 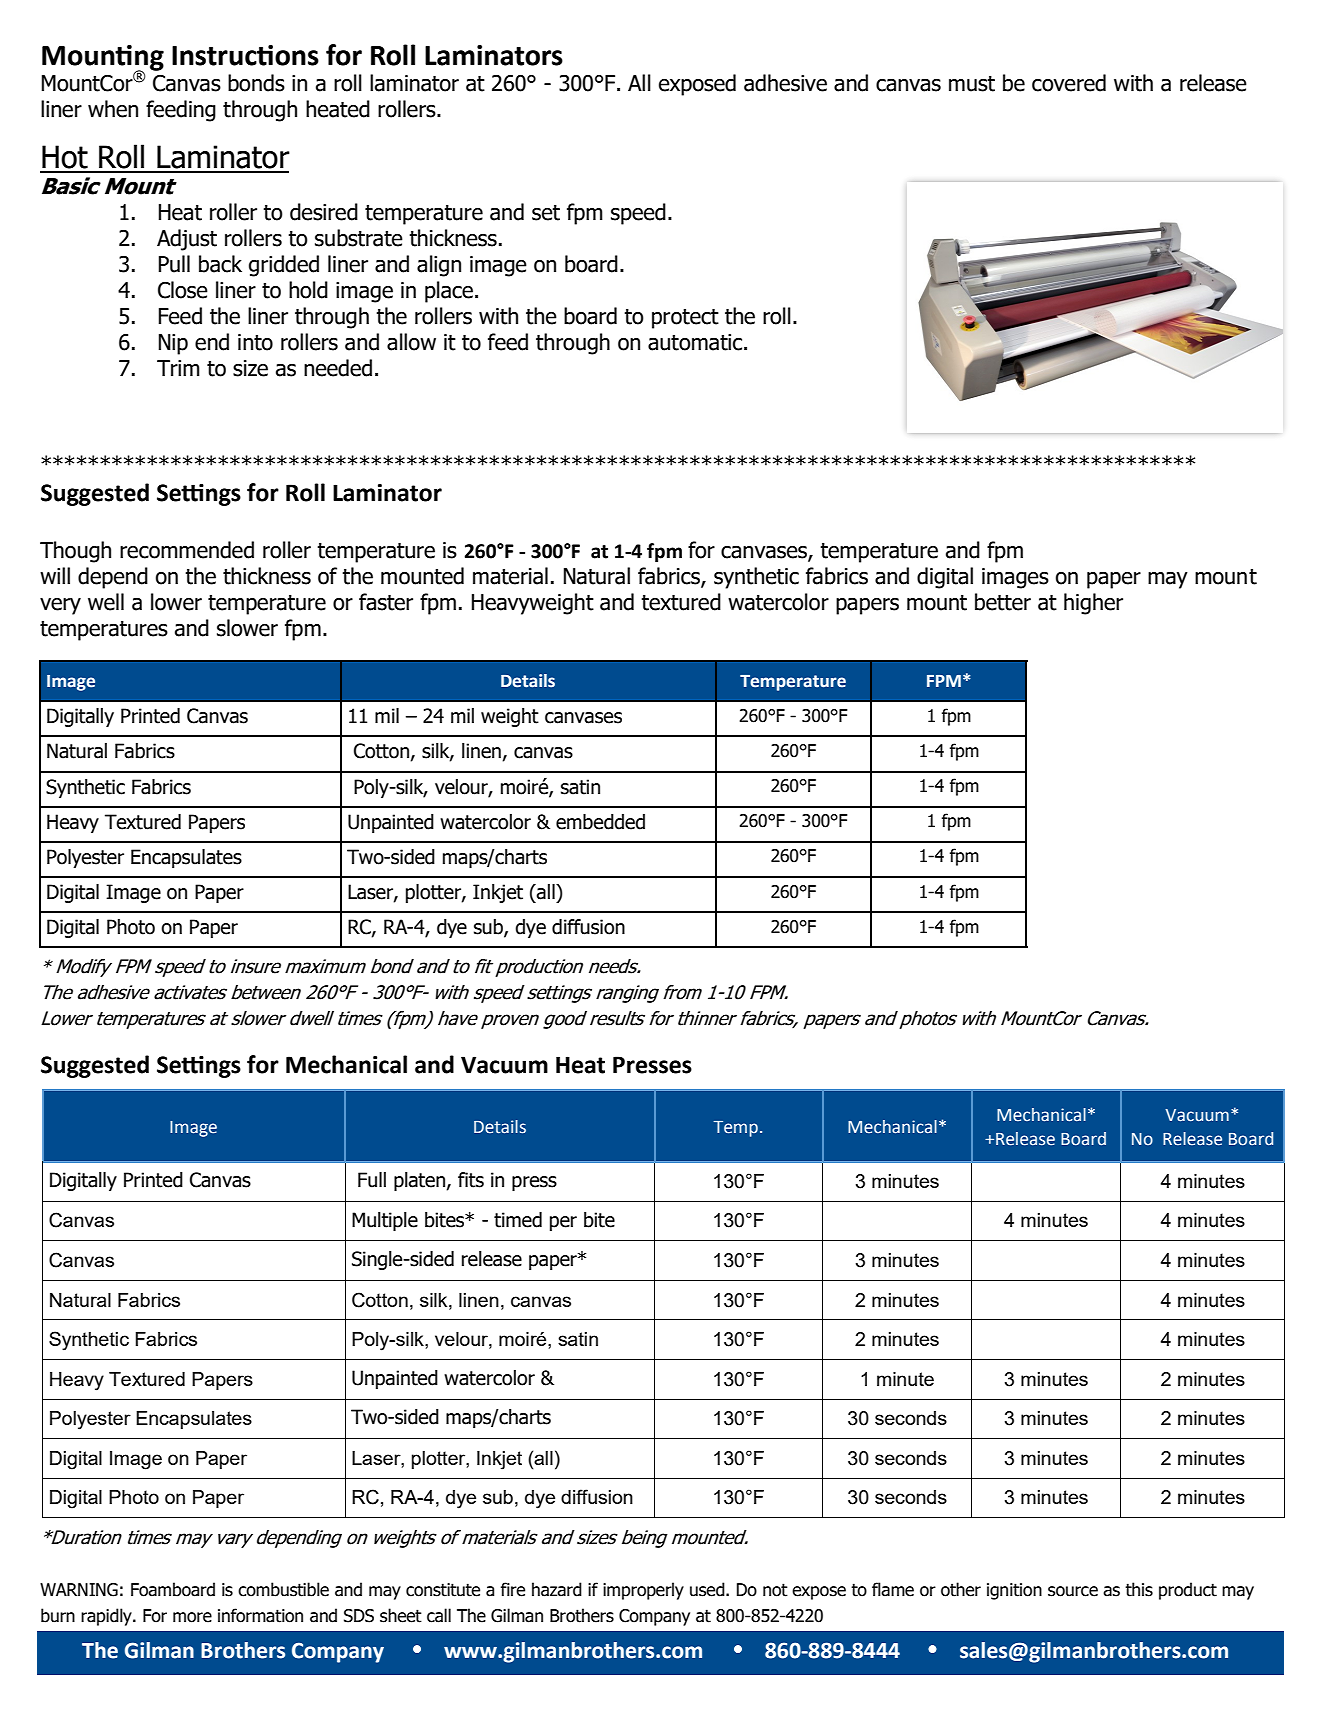 What do you see at coordinates (113, 109) in the screenshot?
I see `when` at bounding box center [113, 109].
